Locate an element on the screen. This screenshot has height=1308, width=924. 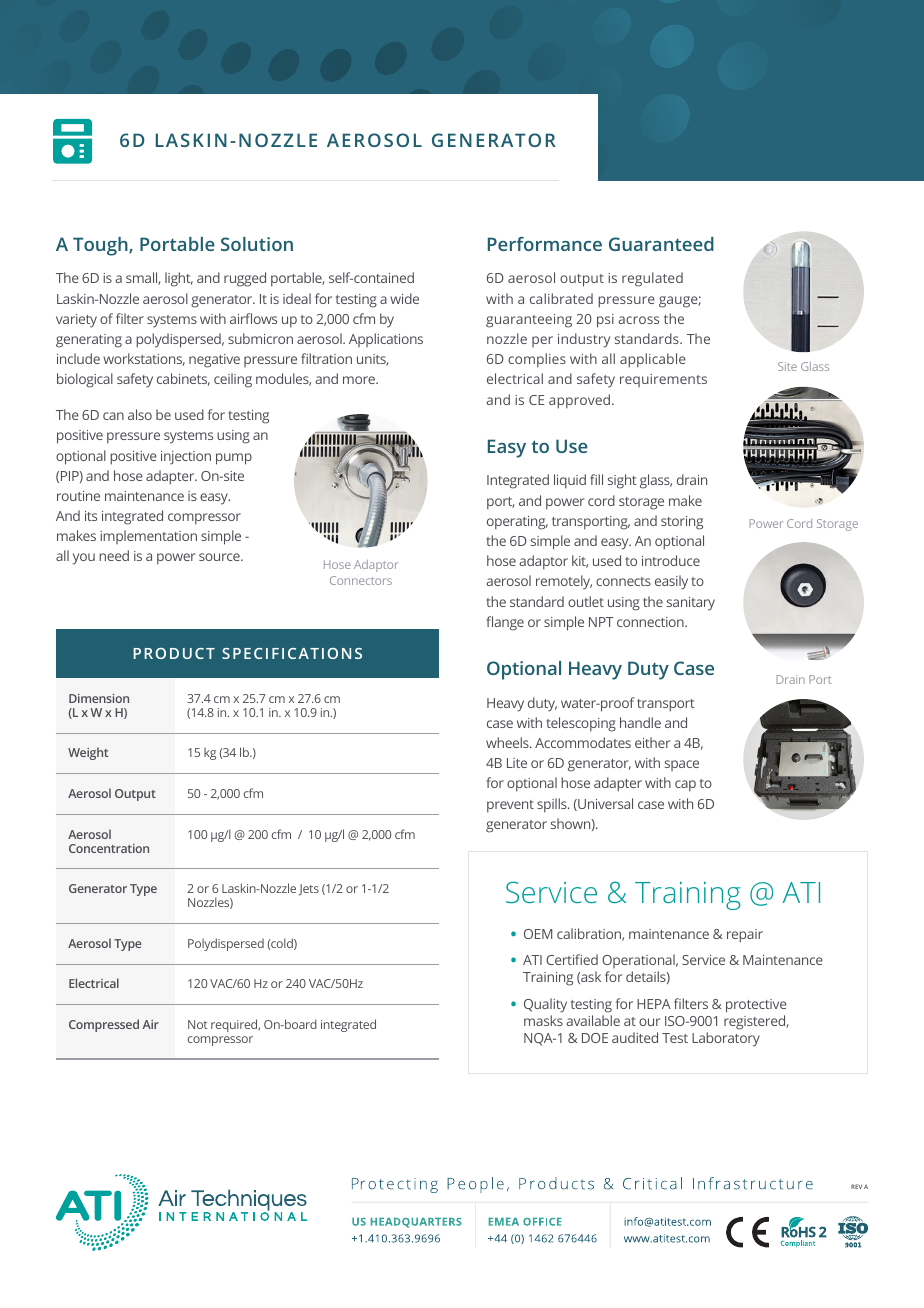
prevent is located at coordinates (510, 806).
